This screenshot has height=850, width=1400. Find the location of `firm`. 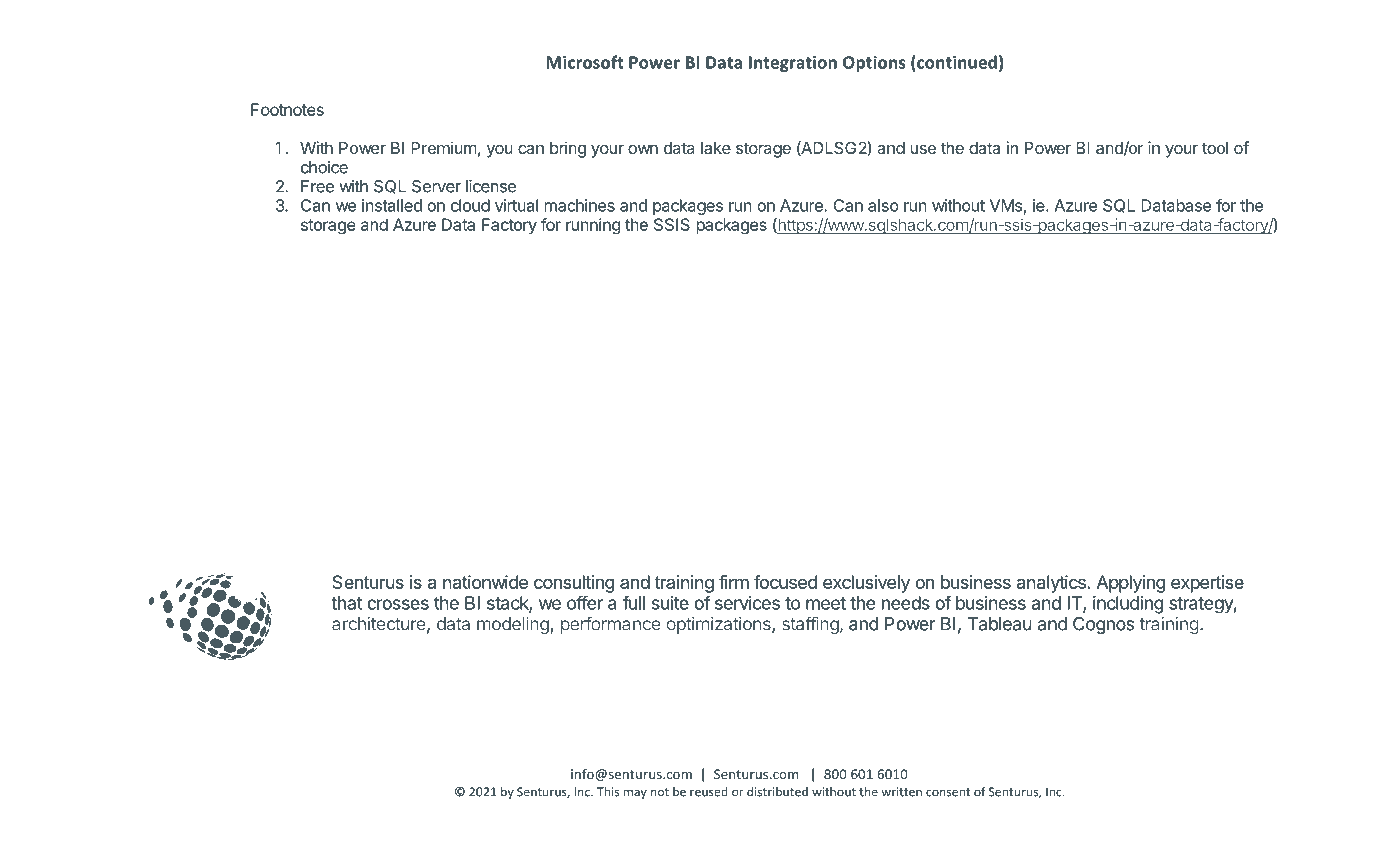

firm is located at coordinates (734, 582).
